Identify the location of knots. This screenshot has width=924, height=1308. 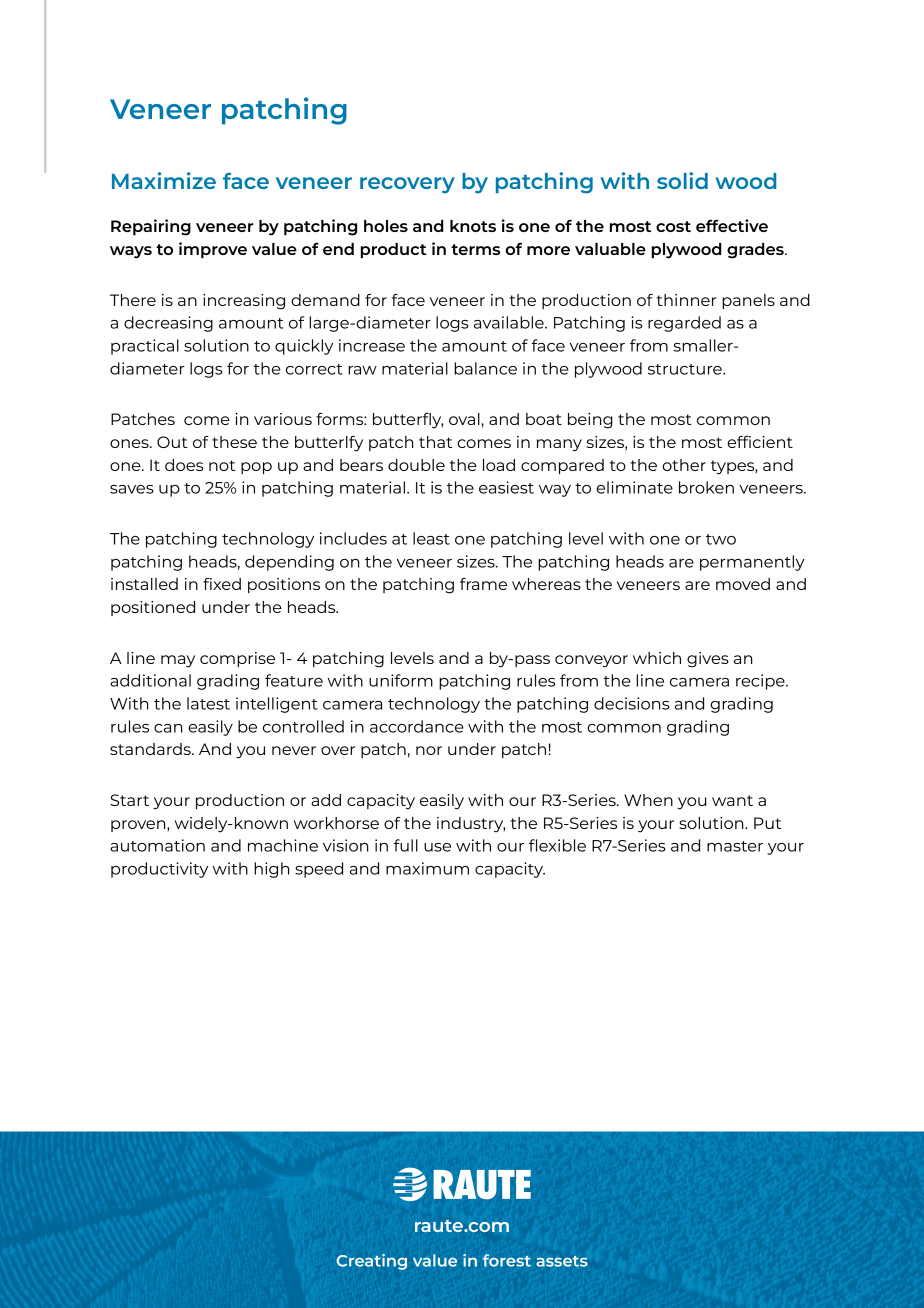
(473, 226).
